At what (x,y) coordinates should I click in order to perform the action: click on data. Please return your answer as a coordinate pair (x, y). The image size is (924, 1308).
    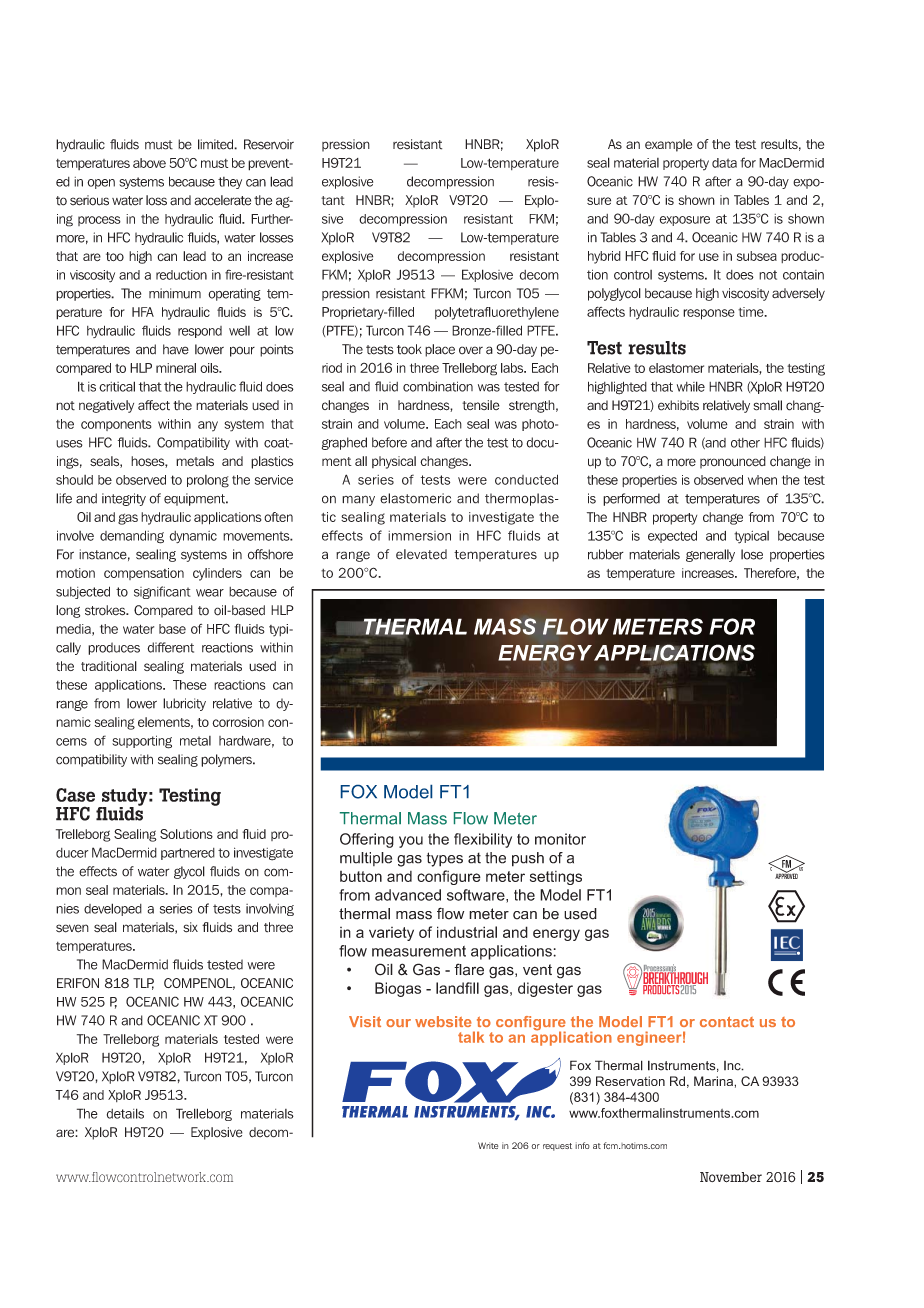
    Looking at the image, I should click on (724, 163).
